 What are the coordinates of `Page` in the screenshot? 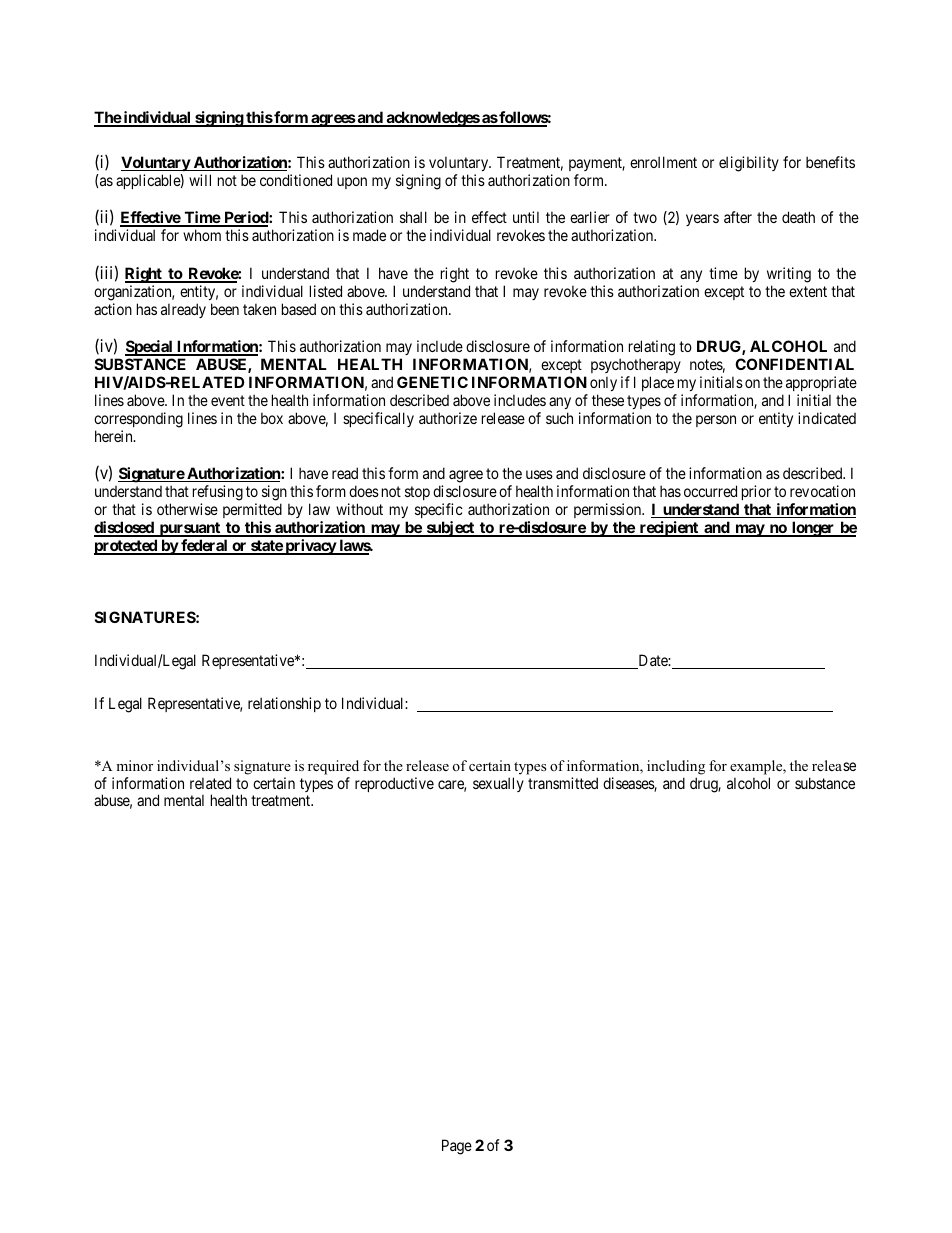 It's located at (457, 1147).
